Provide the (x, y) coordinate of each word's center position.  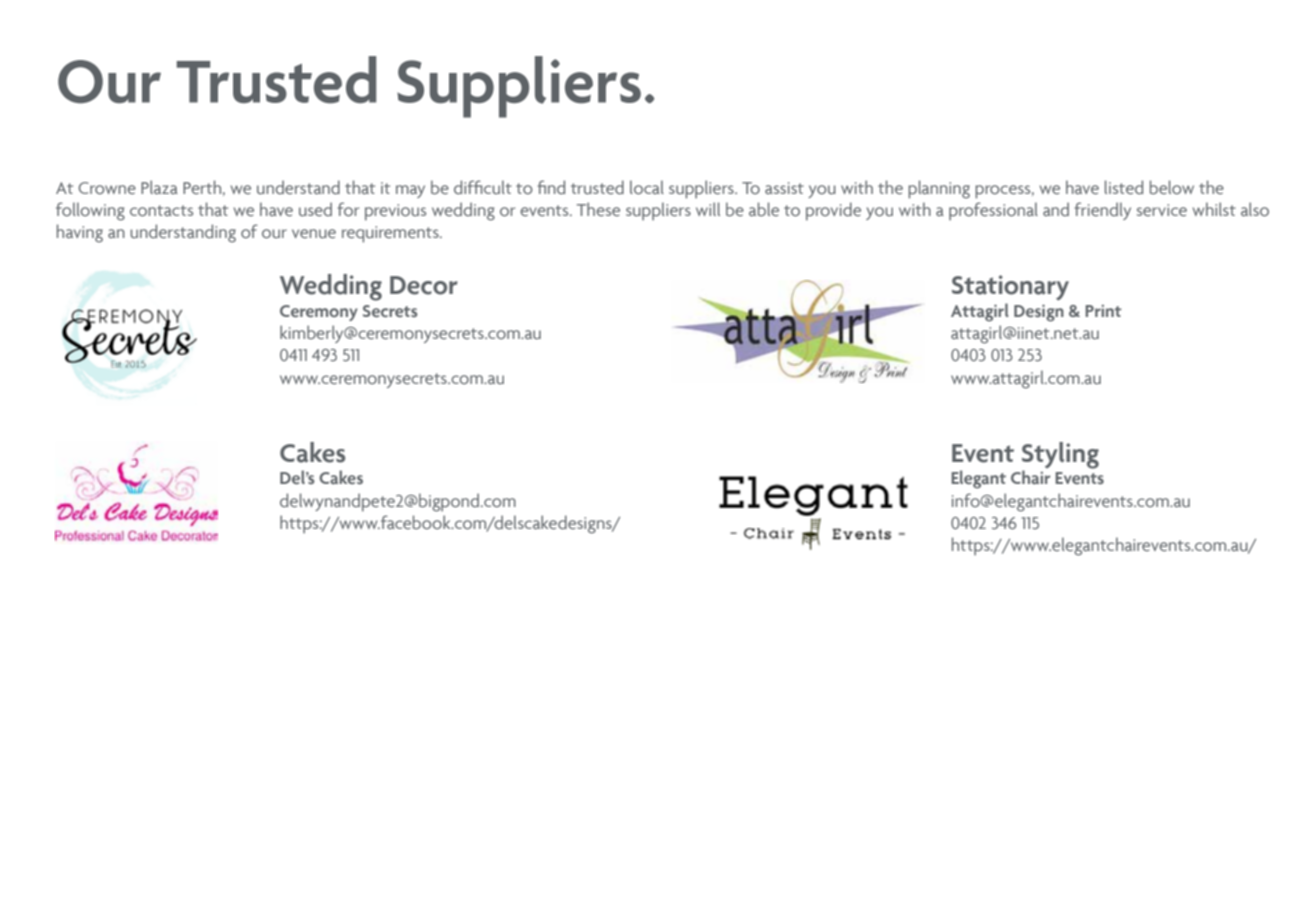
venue (314, 233)
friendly (1102, 211)
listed (1124, 187)
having (80, 233)
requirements (391, 234)
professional (993, 211)
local (647, 187)
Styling (1060, 456)
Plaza (159, 187)
